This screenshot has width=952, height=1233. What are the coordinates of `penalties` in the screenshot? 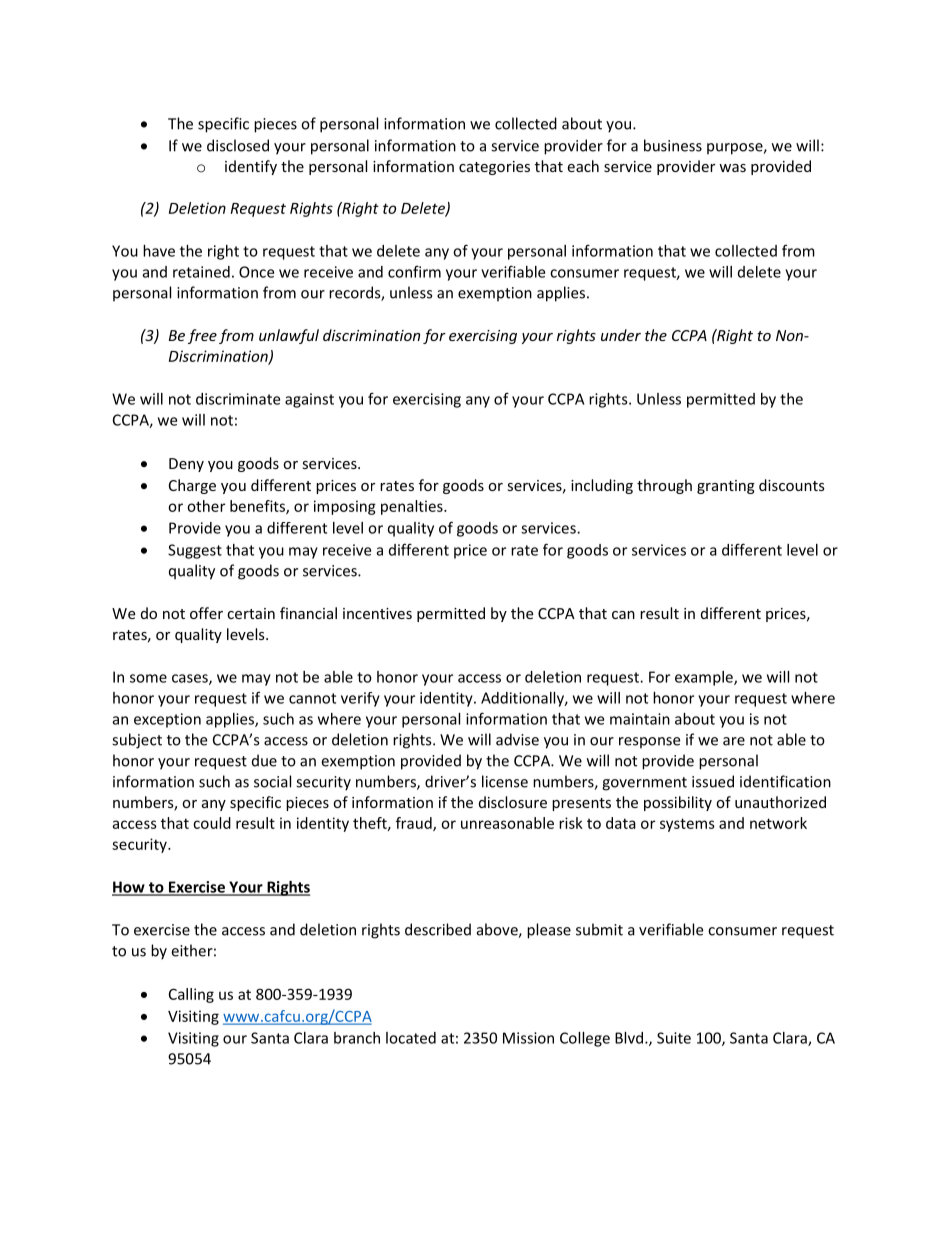 It's located at (413, 507).
